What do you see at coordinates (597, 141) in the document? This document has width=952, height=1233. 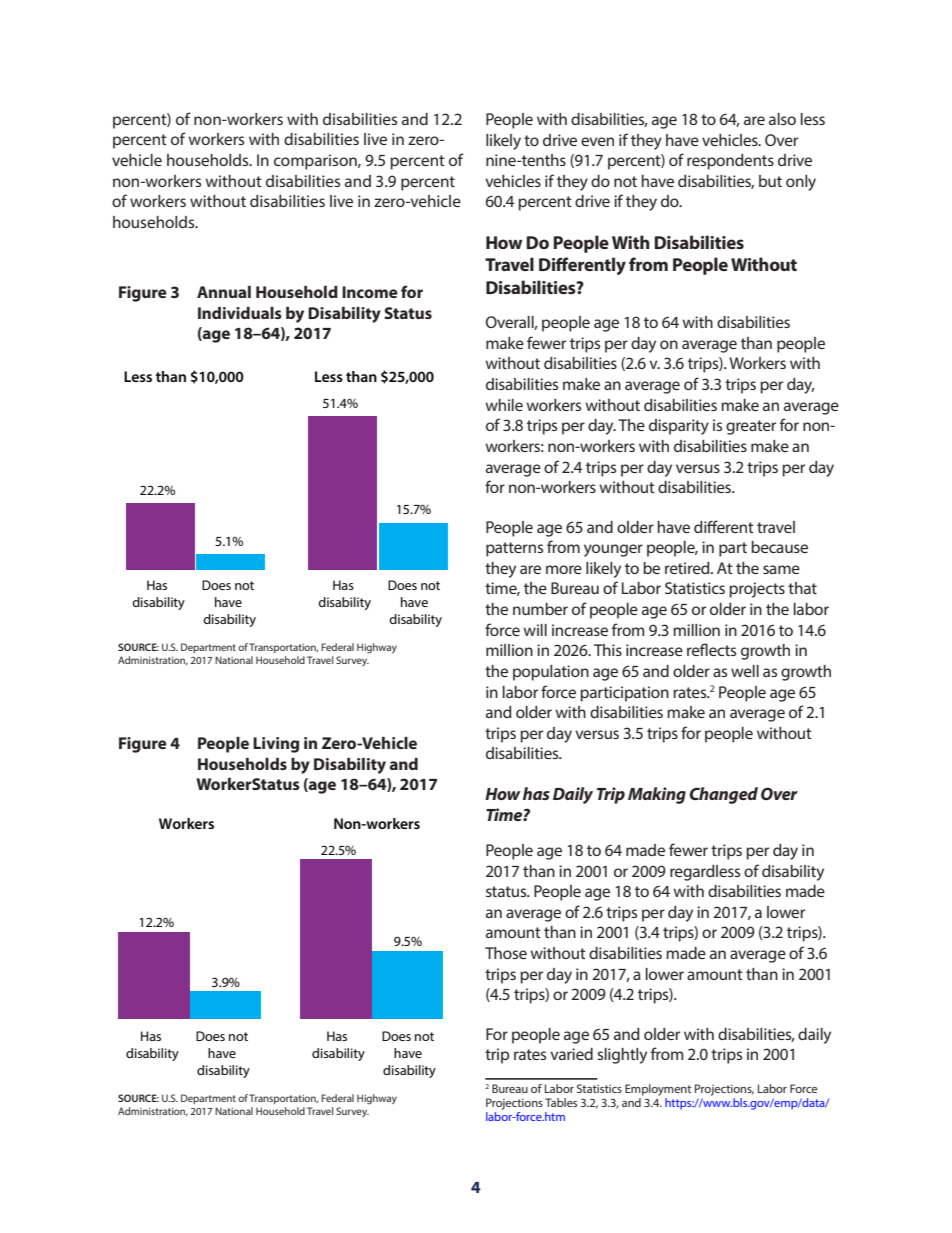 I see `even` at bounding box center [597, 141].
